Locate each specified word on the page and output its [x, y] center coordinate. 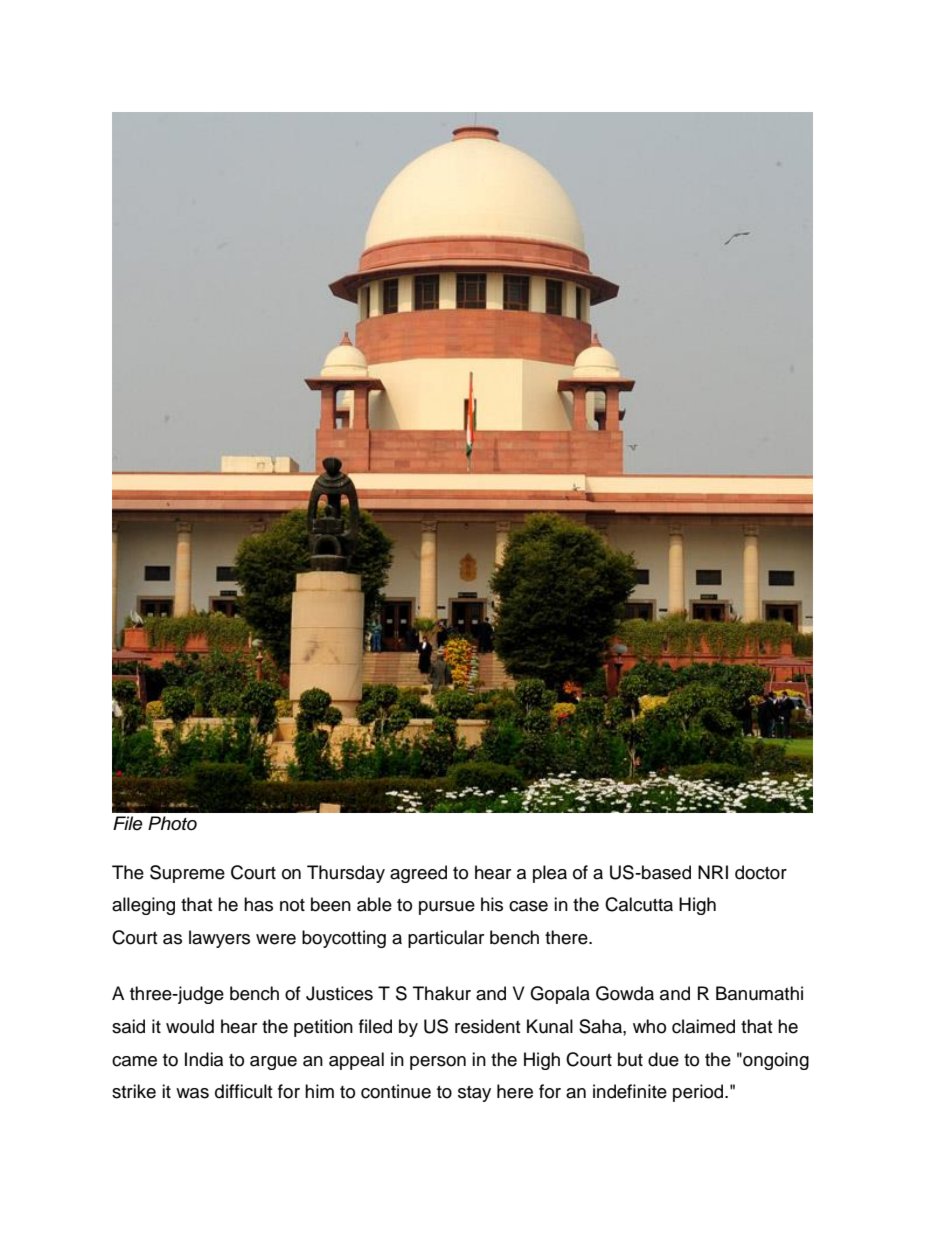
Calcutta [639, 904]
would [190, 1026]
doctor [761, 872]
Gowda [625, 993]
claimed [703, 1026]
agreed [418, 874]
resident [487, 1026]
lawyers [219, 939]
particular [446, 939]
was [192, 1093]
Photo [172, 823]
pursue [447, 908]
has [258, 904]
